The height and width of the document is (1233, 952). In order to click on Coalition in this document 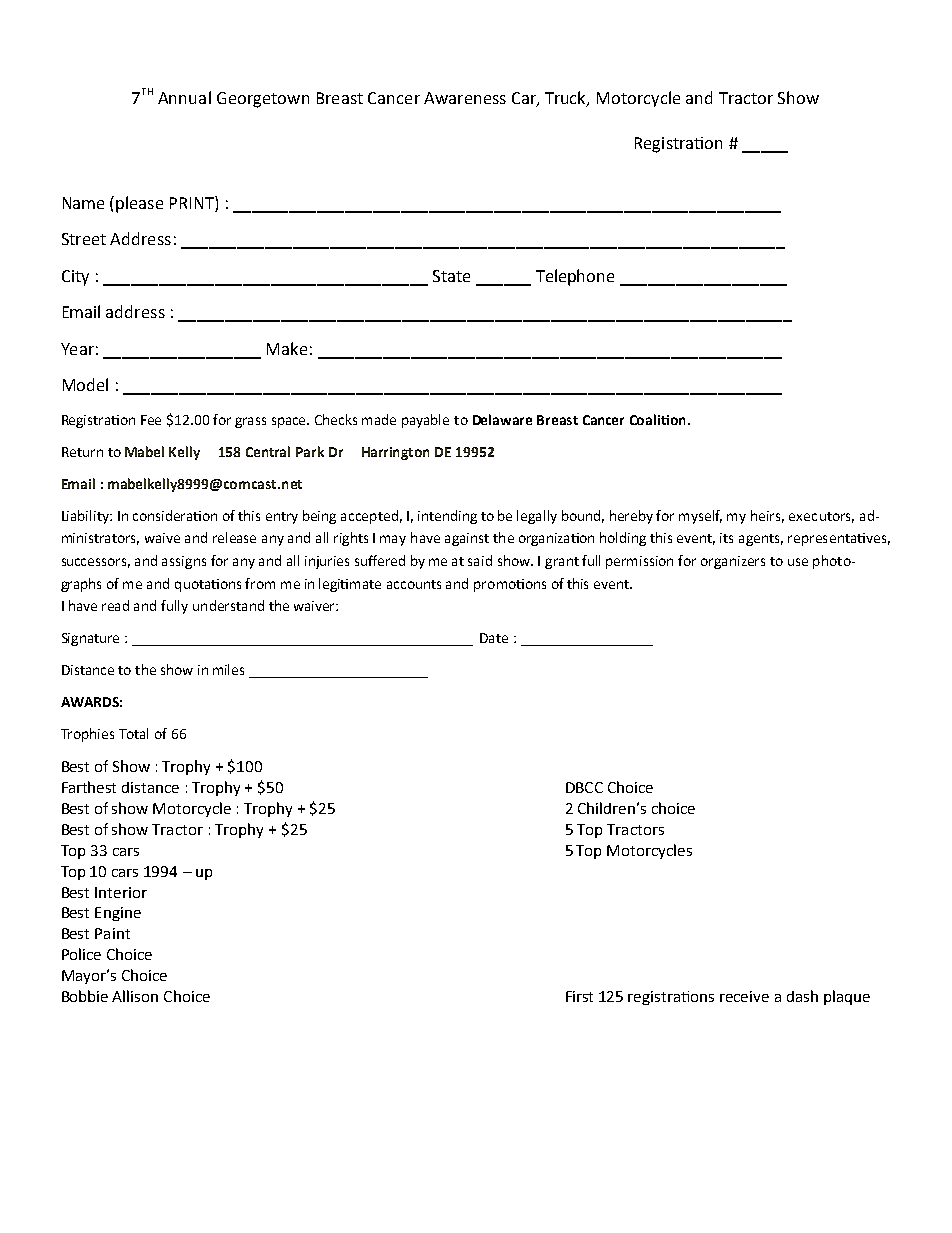, I will do `click(657, 419)`.
